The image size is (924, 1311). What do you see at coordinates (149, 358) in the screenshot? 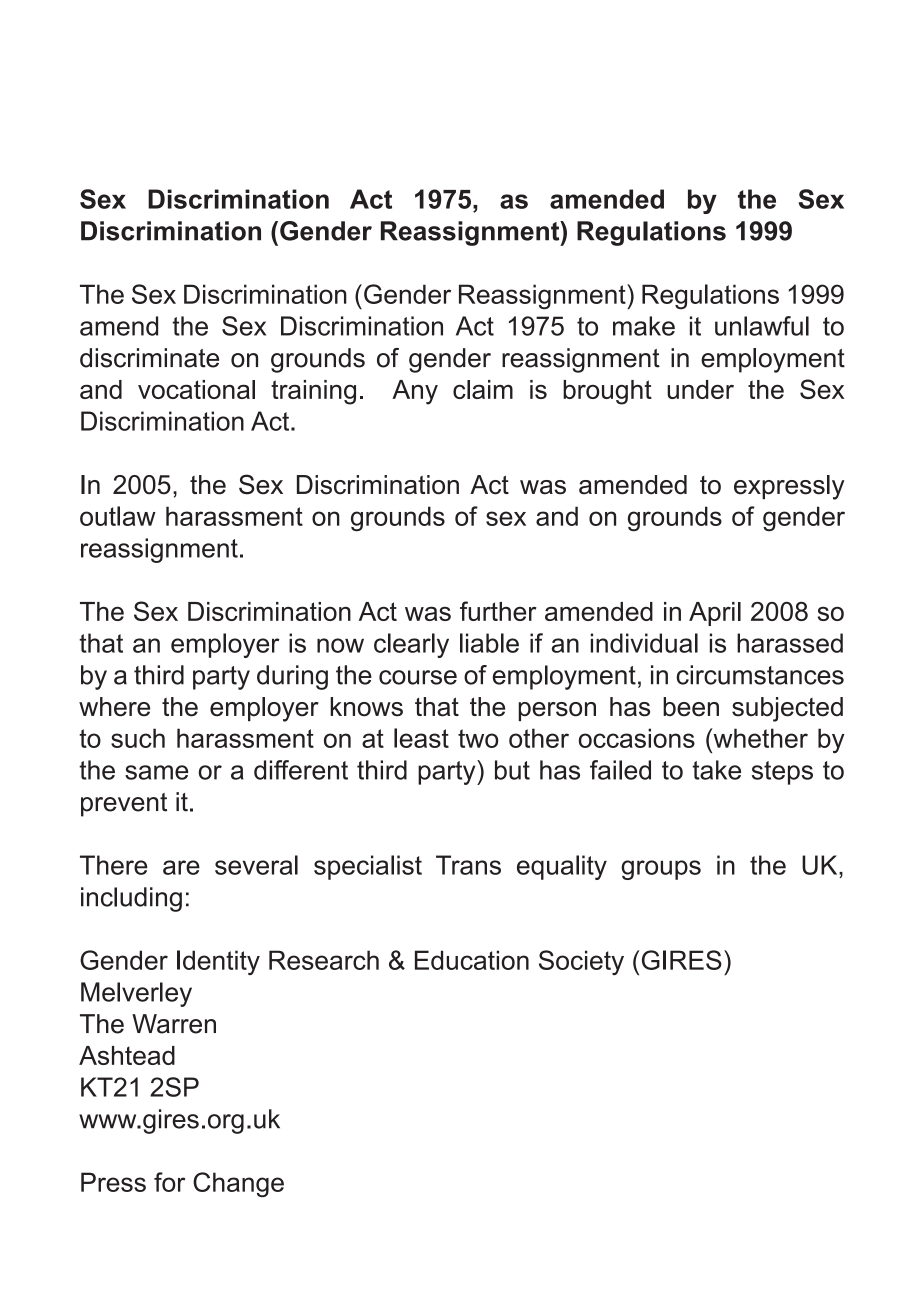
I see `discriminate` at bounding box center [149, 358].
